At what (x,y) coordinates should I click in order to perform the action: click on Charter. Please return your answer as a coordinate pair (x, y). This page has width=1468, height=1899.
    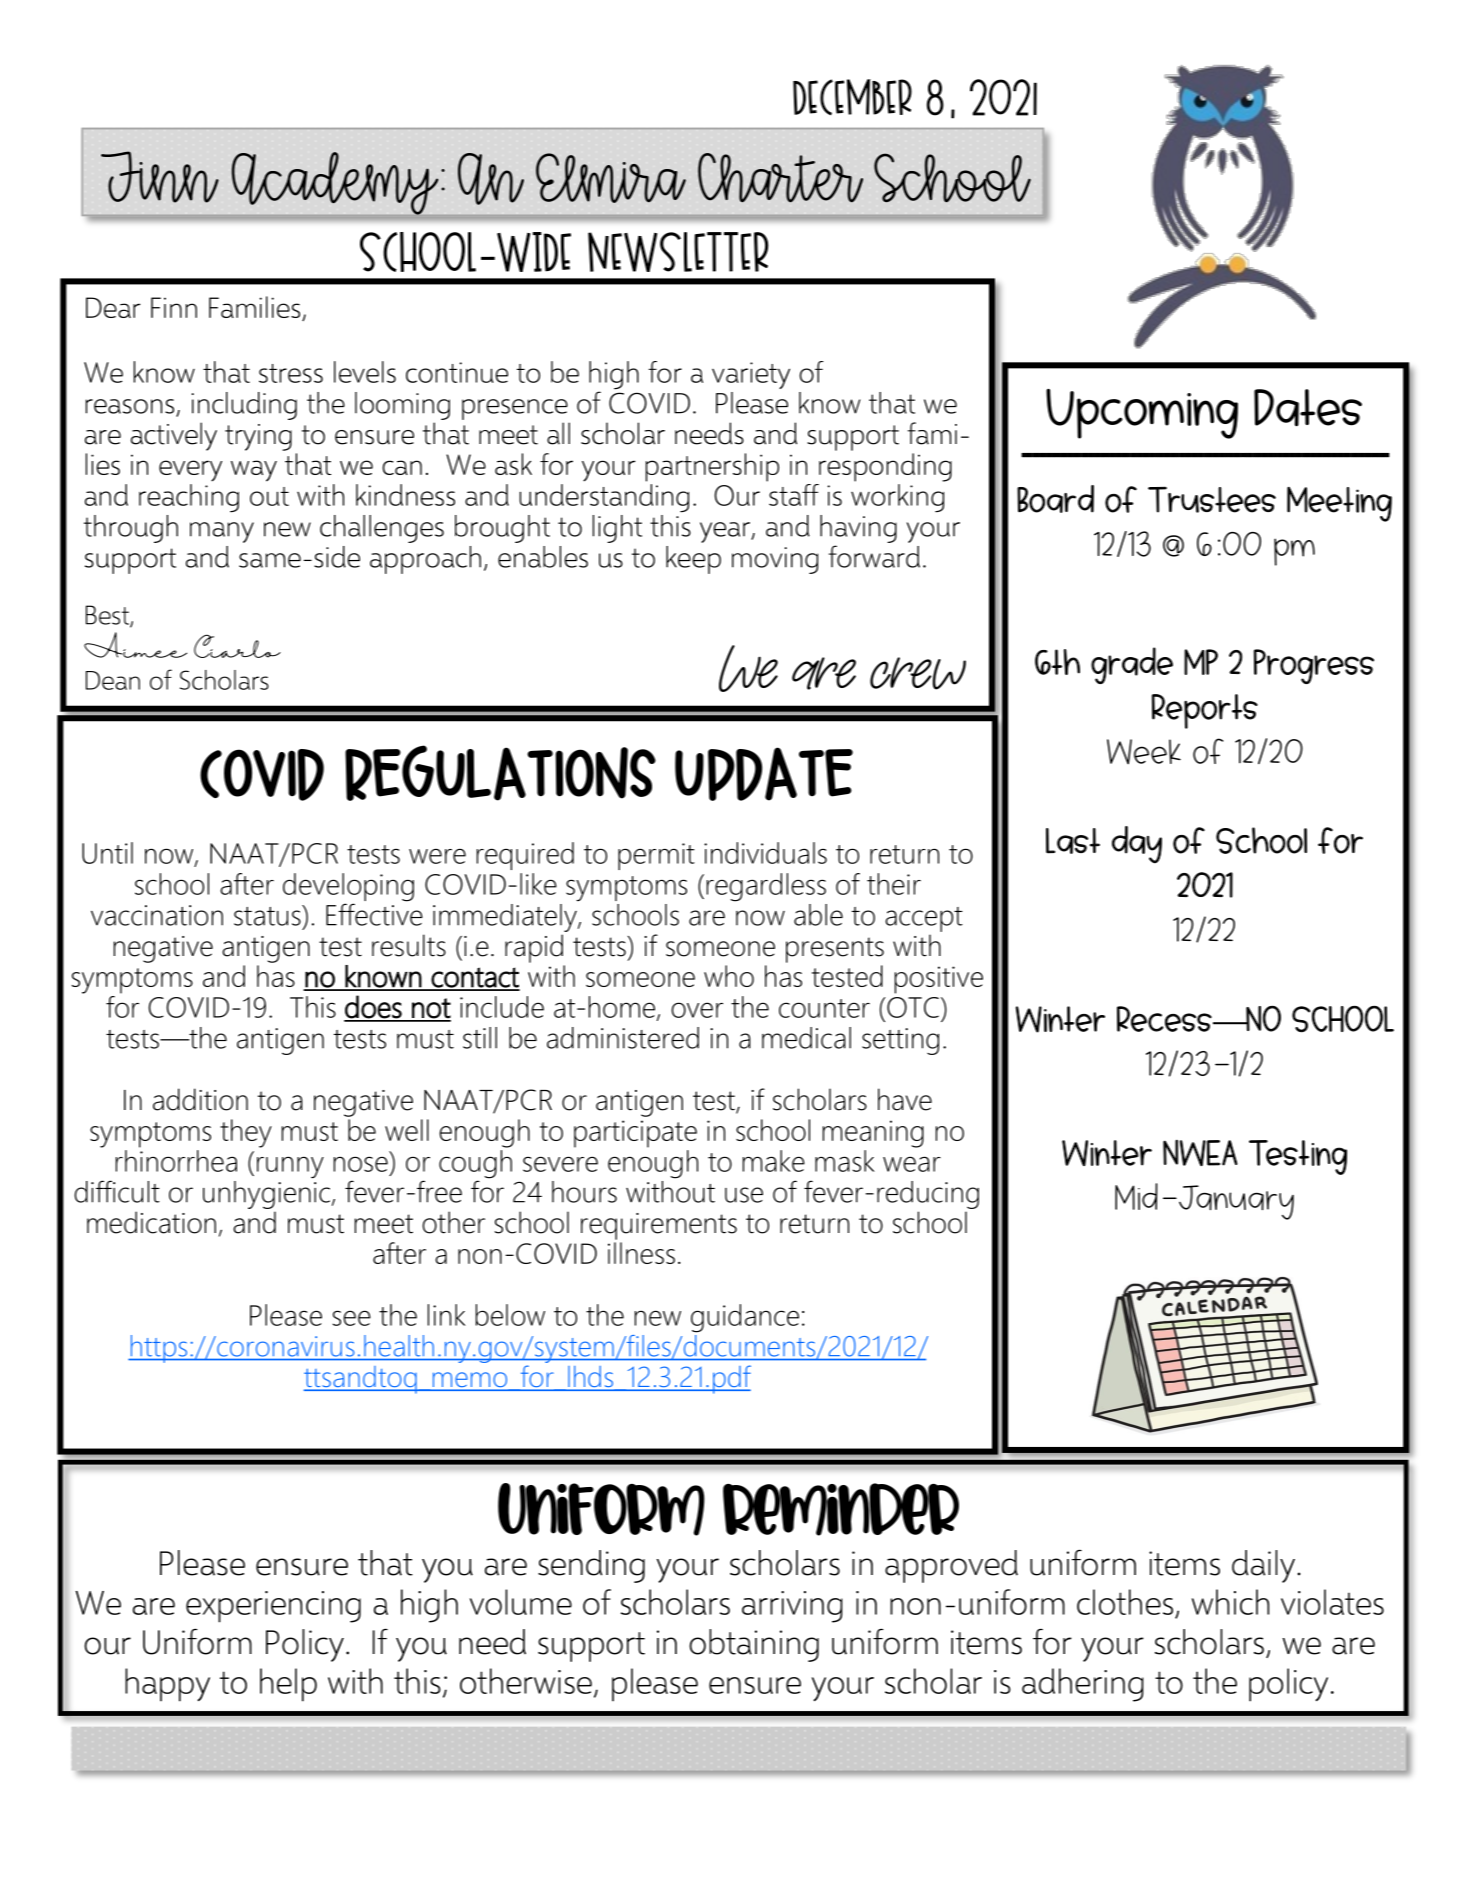
    Looking at the image, I should click on (780, 178).
